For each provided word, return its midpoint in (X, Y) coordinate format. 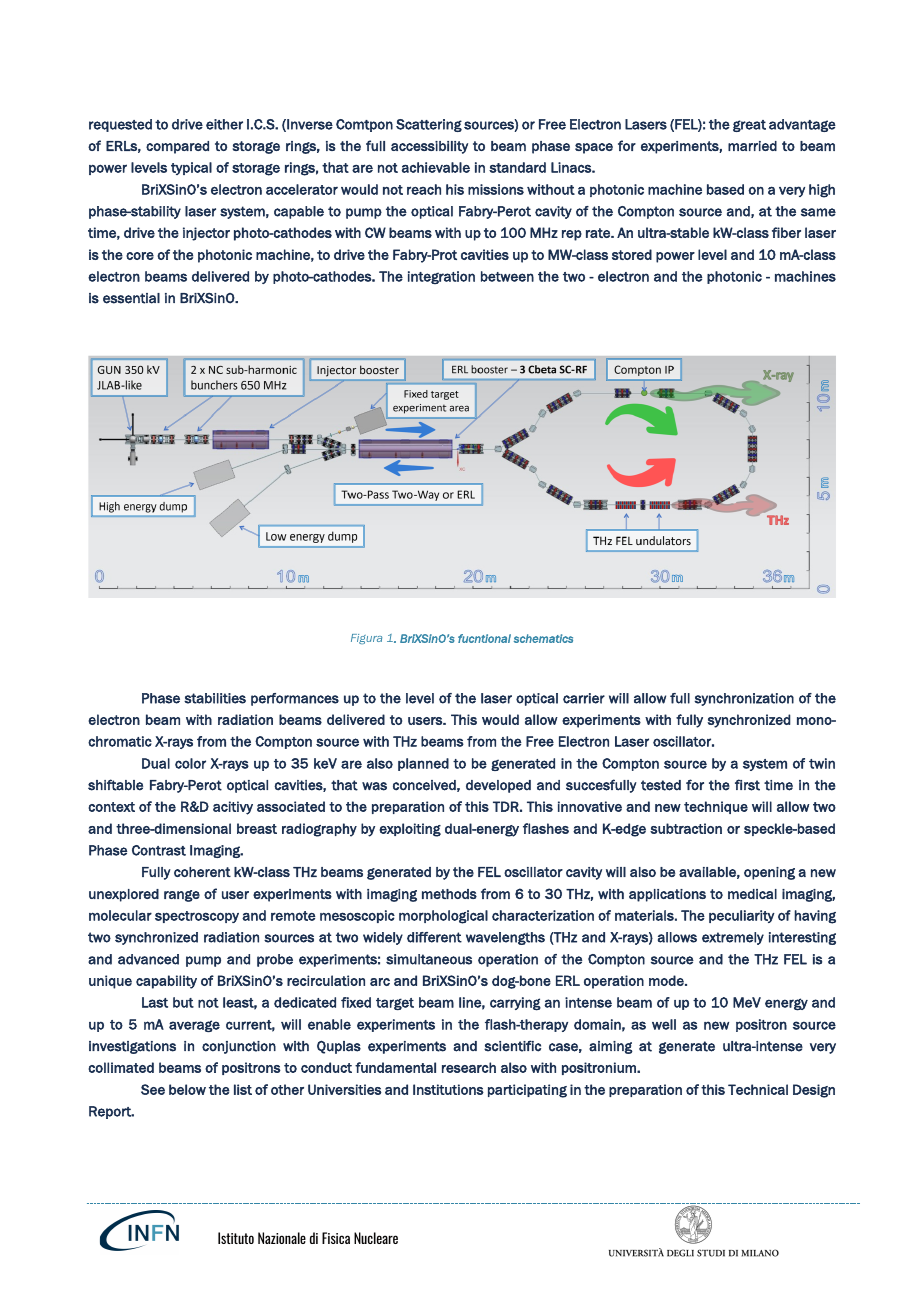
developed (498, 786)
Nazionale (282, 1238)
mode (667, 980)
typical (191, 168)
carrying (515, 1004)
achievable (436, 167)
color (190, 763)
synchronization (744, 699)
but (183, 1002)
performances (295, 699)
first (747, 785)
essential (131, 298)
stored (632, 254)
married (752, 146)
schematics (543, 638)
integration (441, 277)
